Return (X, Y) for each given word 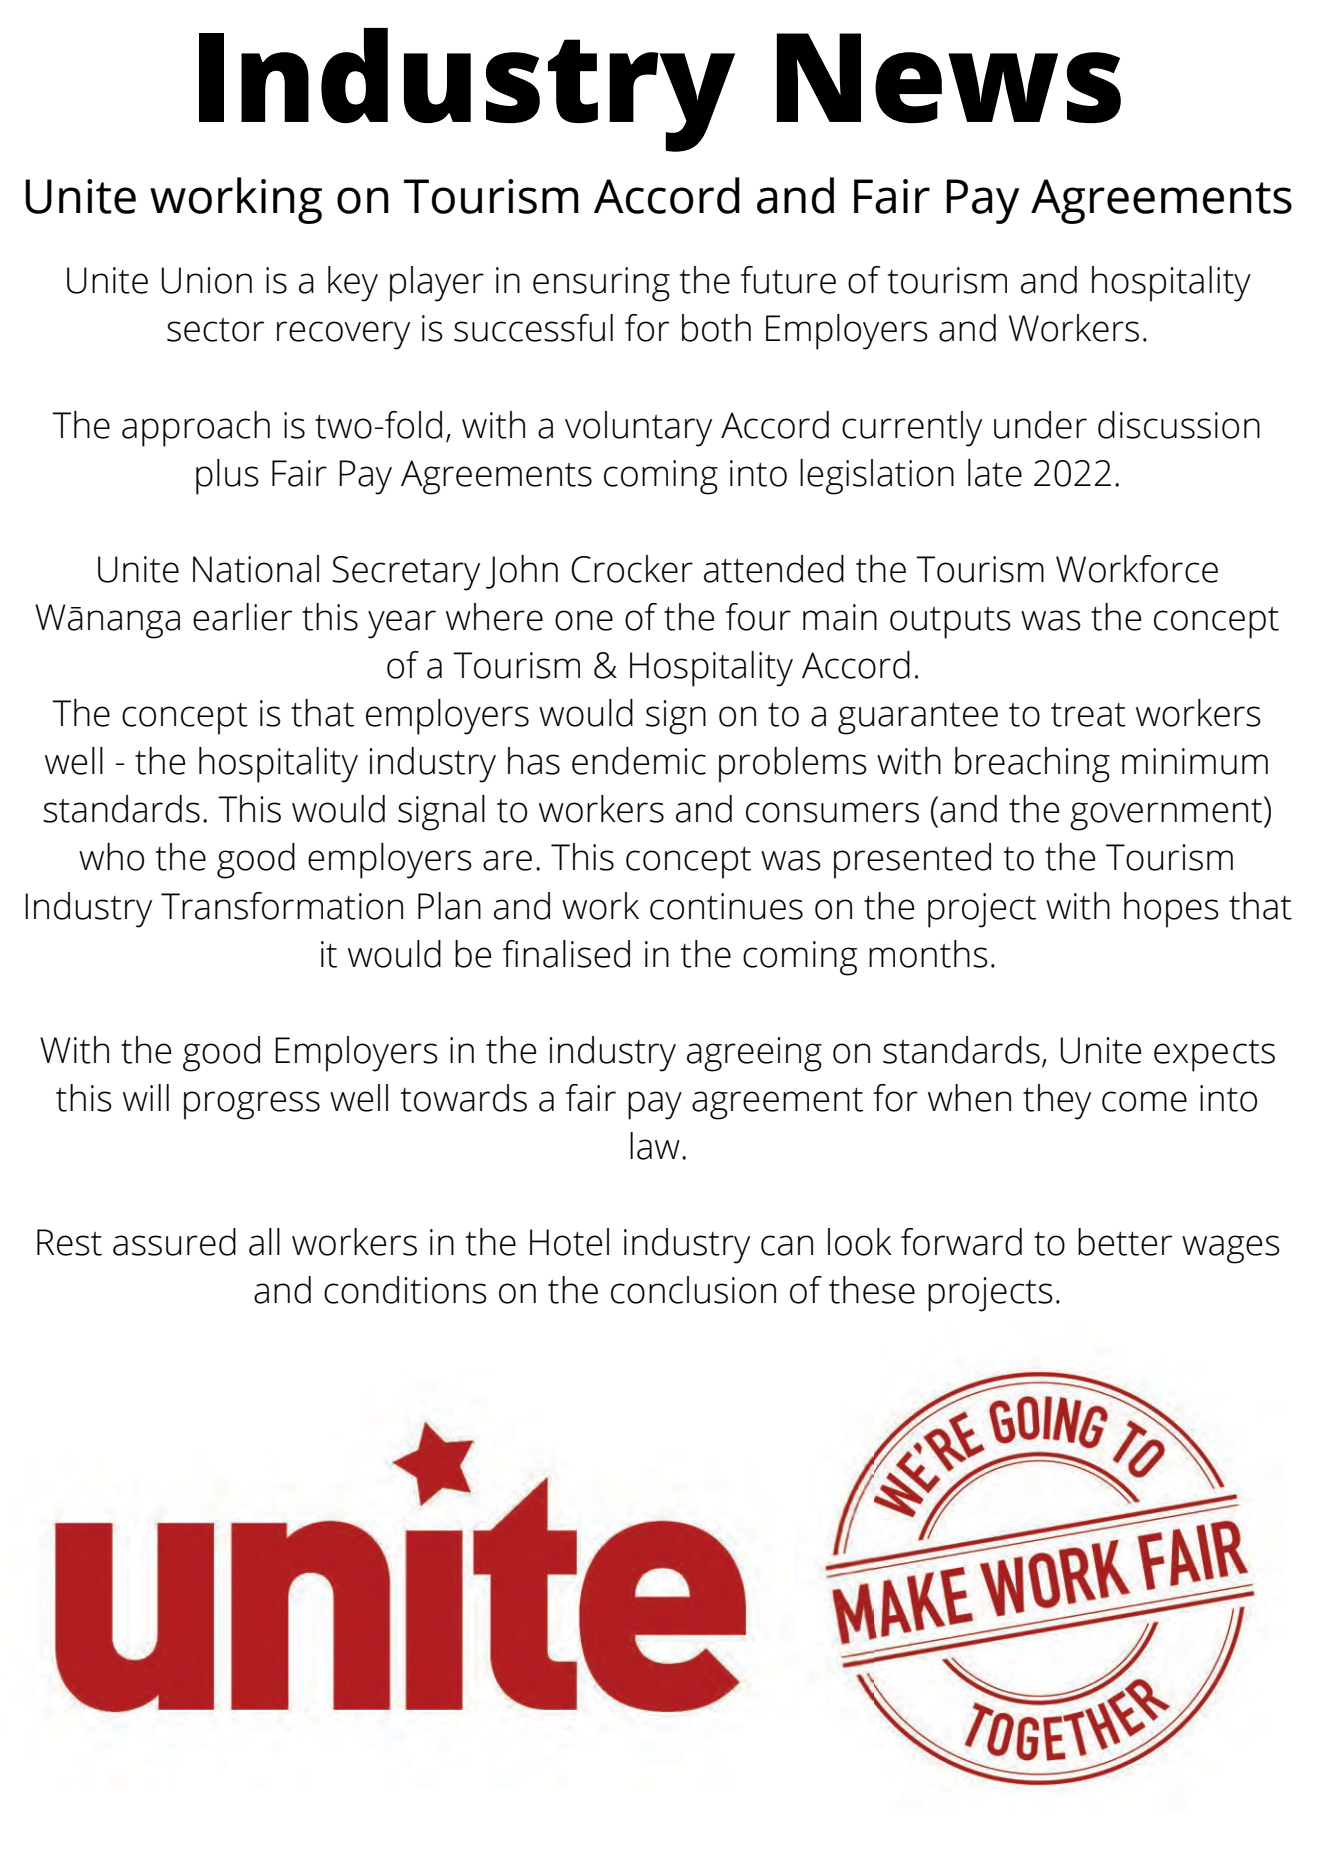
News (949, 78)
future (788, 280)
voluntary (638, 429)
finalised (566, 954)
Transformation (282, 906)
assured (174, 1242)
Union (207, 280)
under (1040, 425)
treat (1088, 715)
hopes (1171, 910)
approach (196, 429)
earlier (242, 617)
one (584, 620)
